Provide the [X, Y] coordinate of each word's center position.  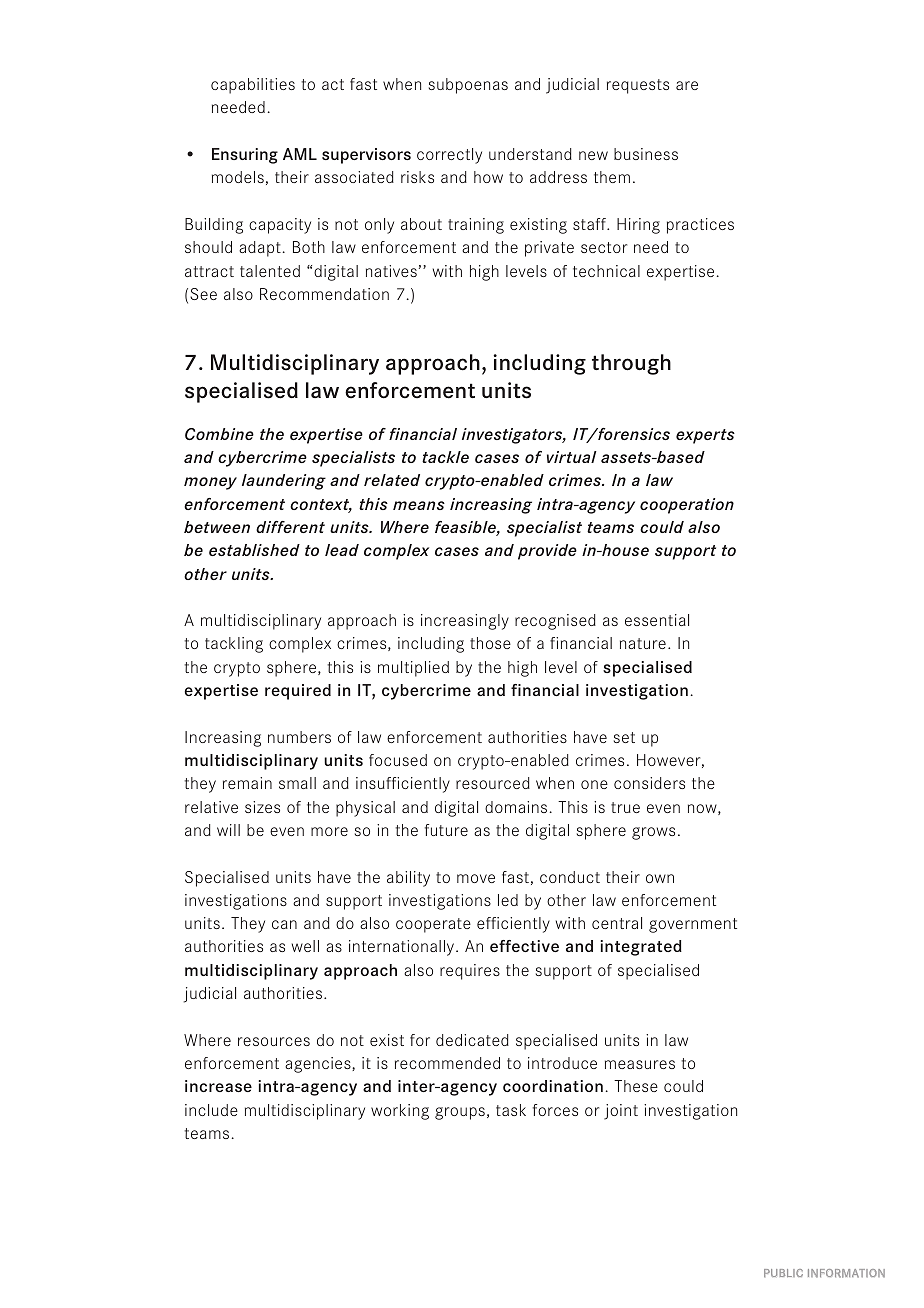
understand [530, 154]
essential [657, 620]
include [211, 1110]
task [511, 1110]
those [490, 643]
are [687, 85]
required [298, 692]
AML [300, 154]
